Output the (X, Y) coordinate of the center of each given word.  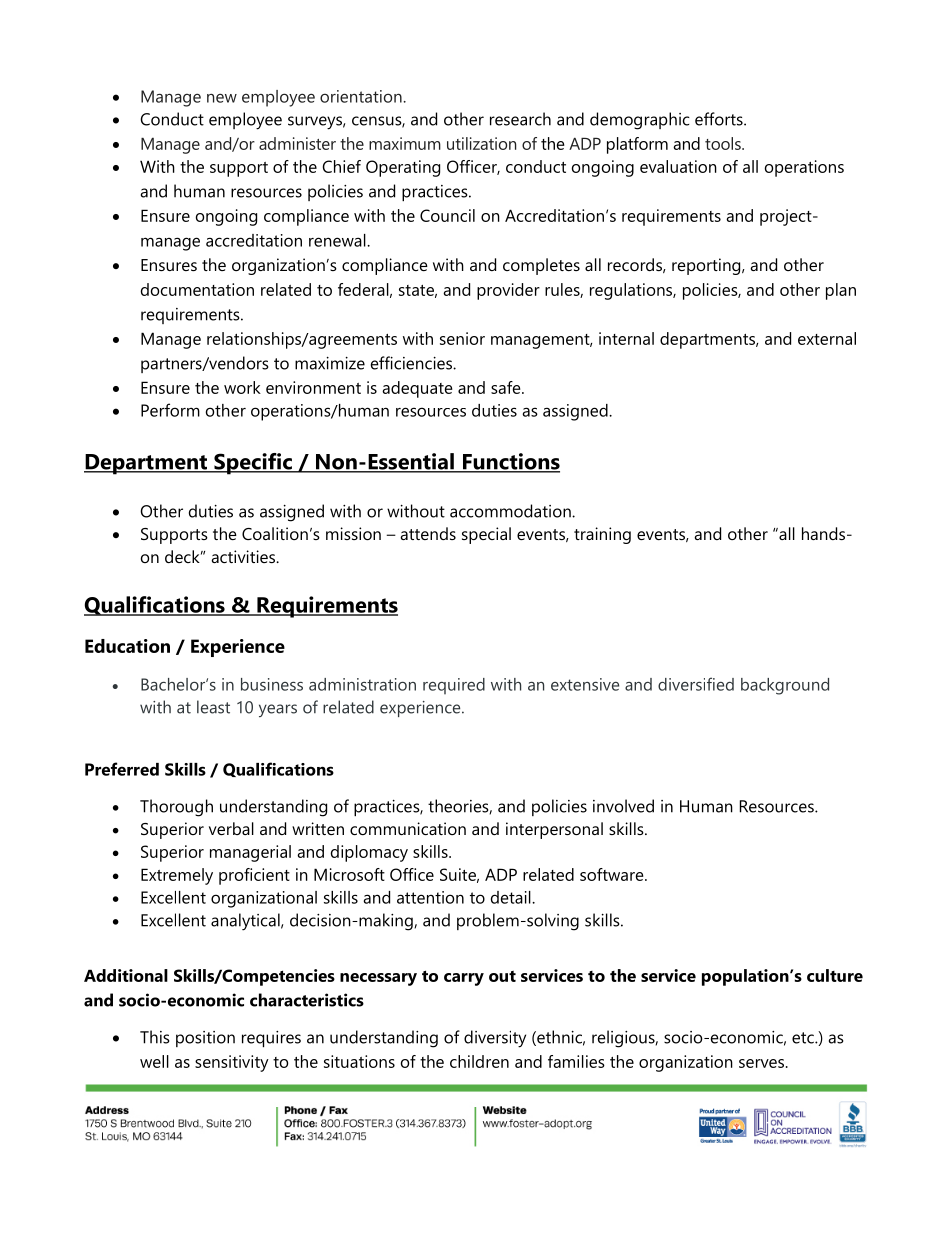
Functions (510, 462)
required (454, 686)
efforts (720, 119)
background (785, 686)
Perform (170, 410)
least (213, 707)
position (205, 1039)
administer (297, 143)
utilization (482, 143)
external (827, 338)
